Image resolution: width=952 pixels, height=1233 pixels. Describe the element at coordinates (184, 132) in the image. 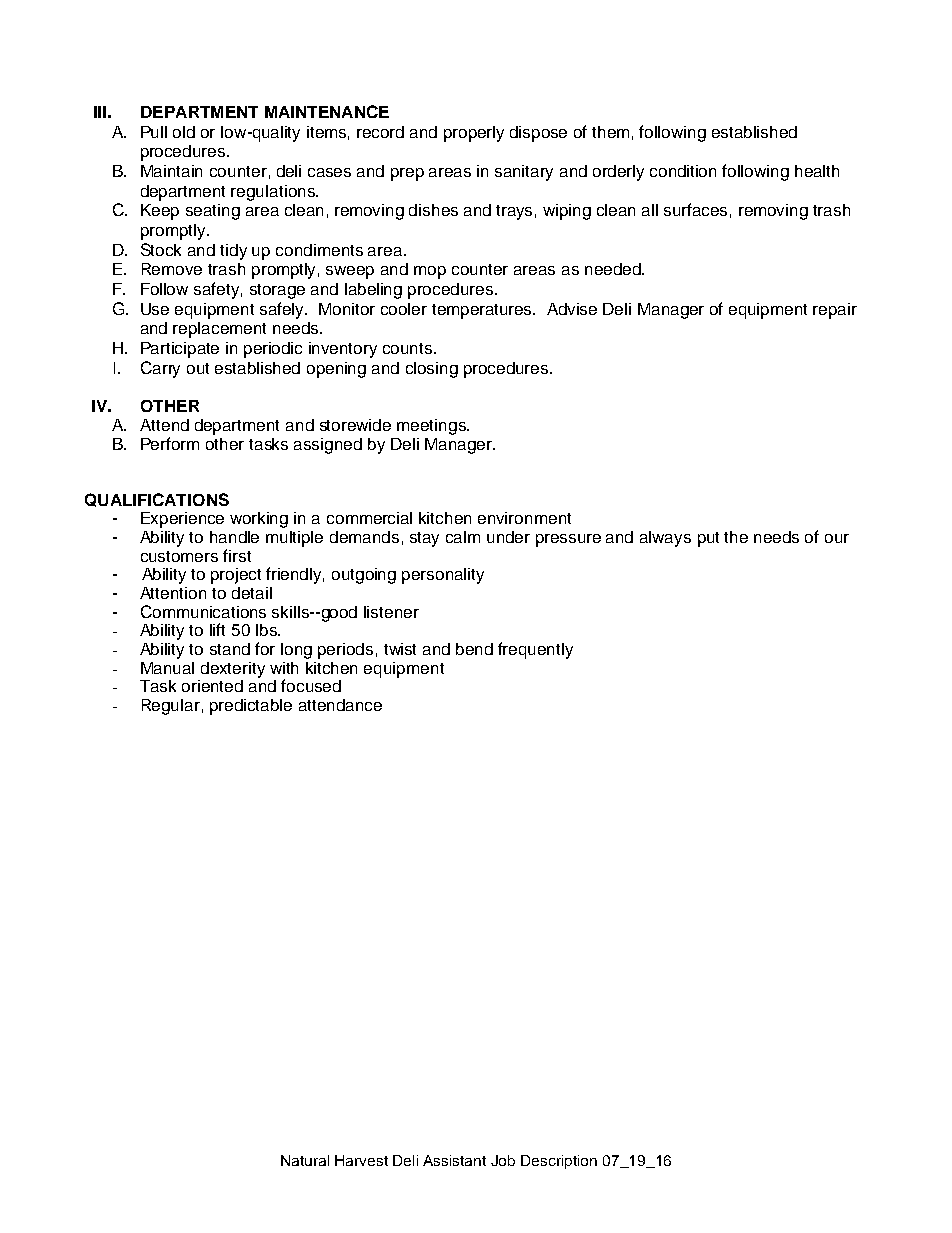

I see `old` at that location.
